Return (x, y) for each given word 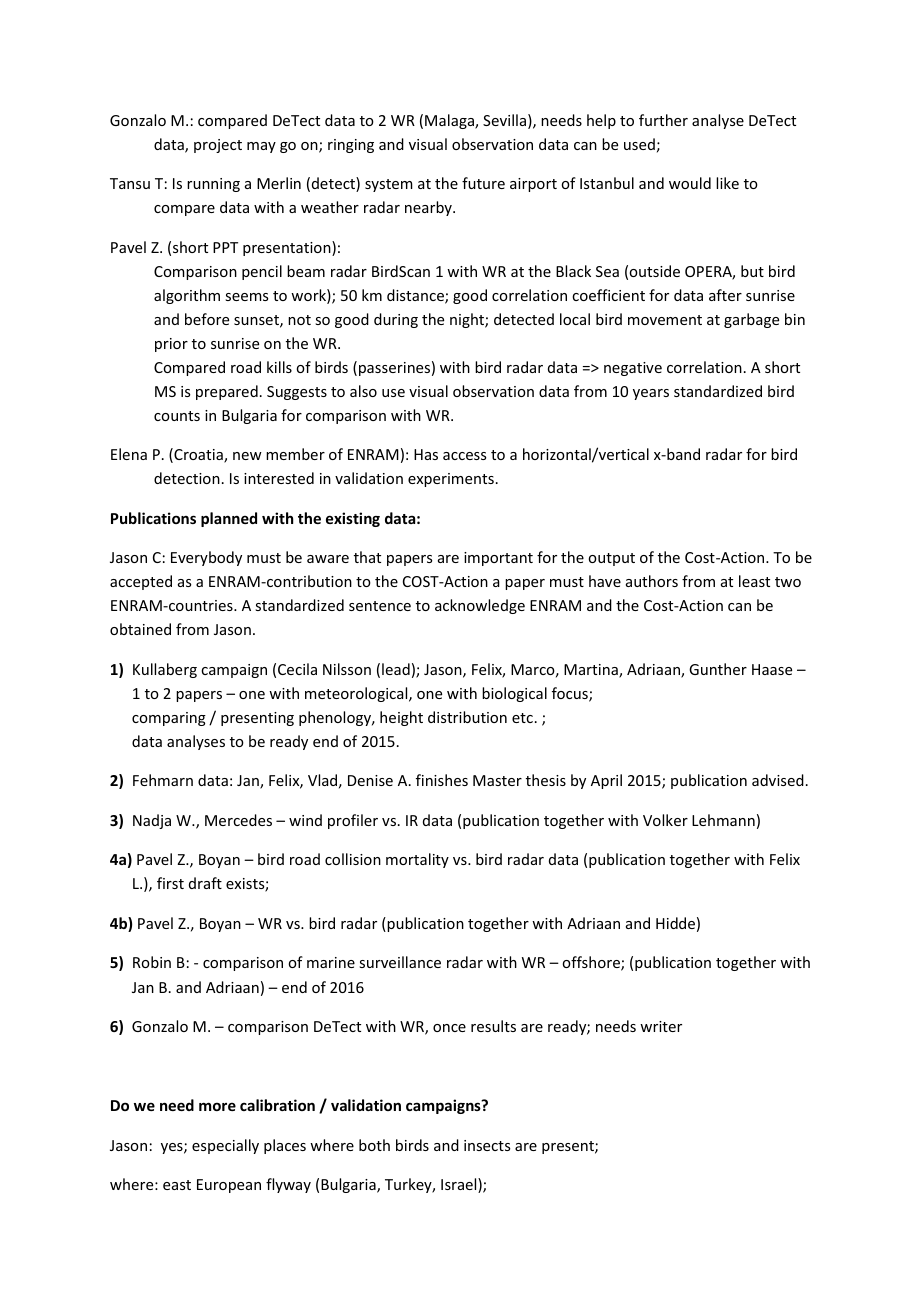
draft (205, 883)
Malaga (450, 121)
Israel (460, 1185)
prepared (227, 392)
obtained (140, 629)
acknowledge (480, 606)
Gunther (718, 669)
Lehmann (723, 820)
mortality (417, 860)
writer (661, 1026)
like (727, 183)
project (218, 146)
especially (225, 1146)
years (651, 394)
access (464, 456)
